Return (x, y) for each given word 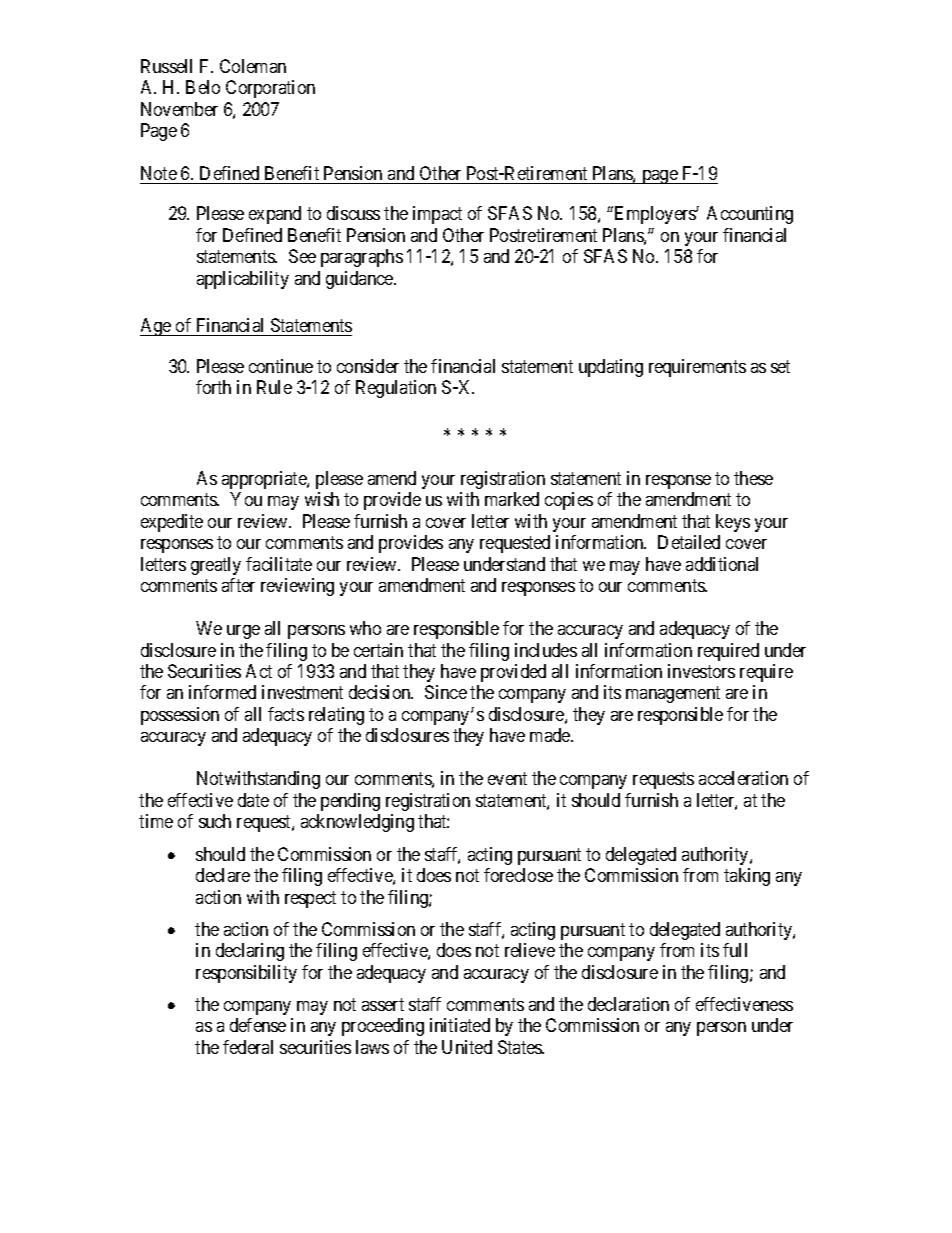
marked (512, 499)
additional (722, 564)
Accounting (750, 215)
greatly (216, 566)
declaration (628, 1004)
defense (258, 1025)
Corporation (270, 89)
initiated (460, 1025)
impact (437, 215)
